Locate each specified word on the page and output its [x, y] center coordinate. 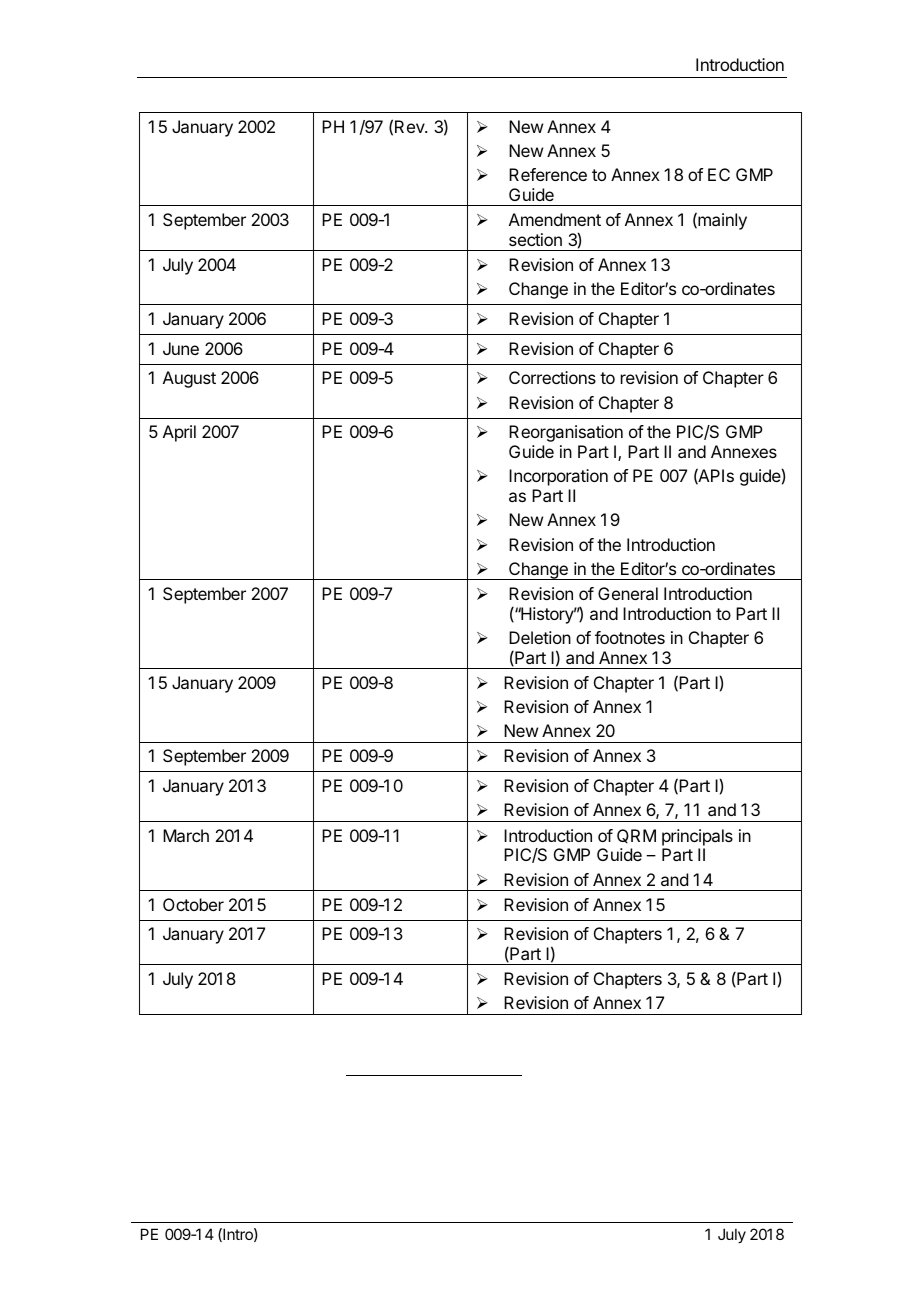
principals [697, 837]
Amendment [555, 219]
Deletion [540, 637]
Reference [548, 174]
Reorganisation [566, 433]
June [181, 348]
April [179, 433]
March [186, 835]
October [193, 904]
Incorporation [558, 477]
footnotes [630, 637]
